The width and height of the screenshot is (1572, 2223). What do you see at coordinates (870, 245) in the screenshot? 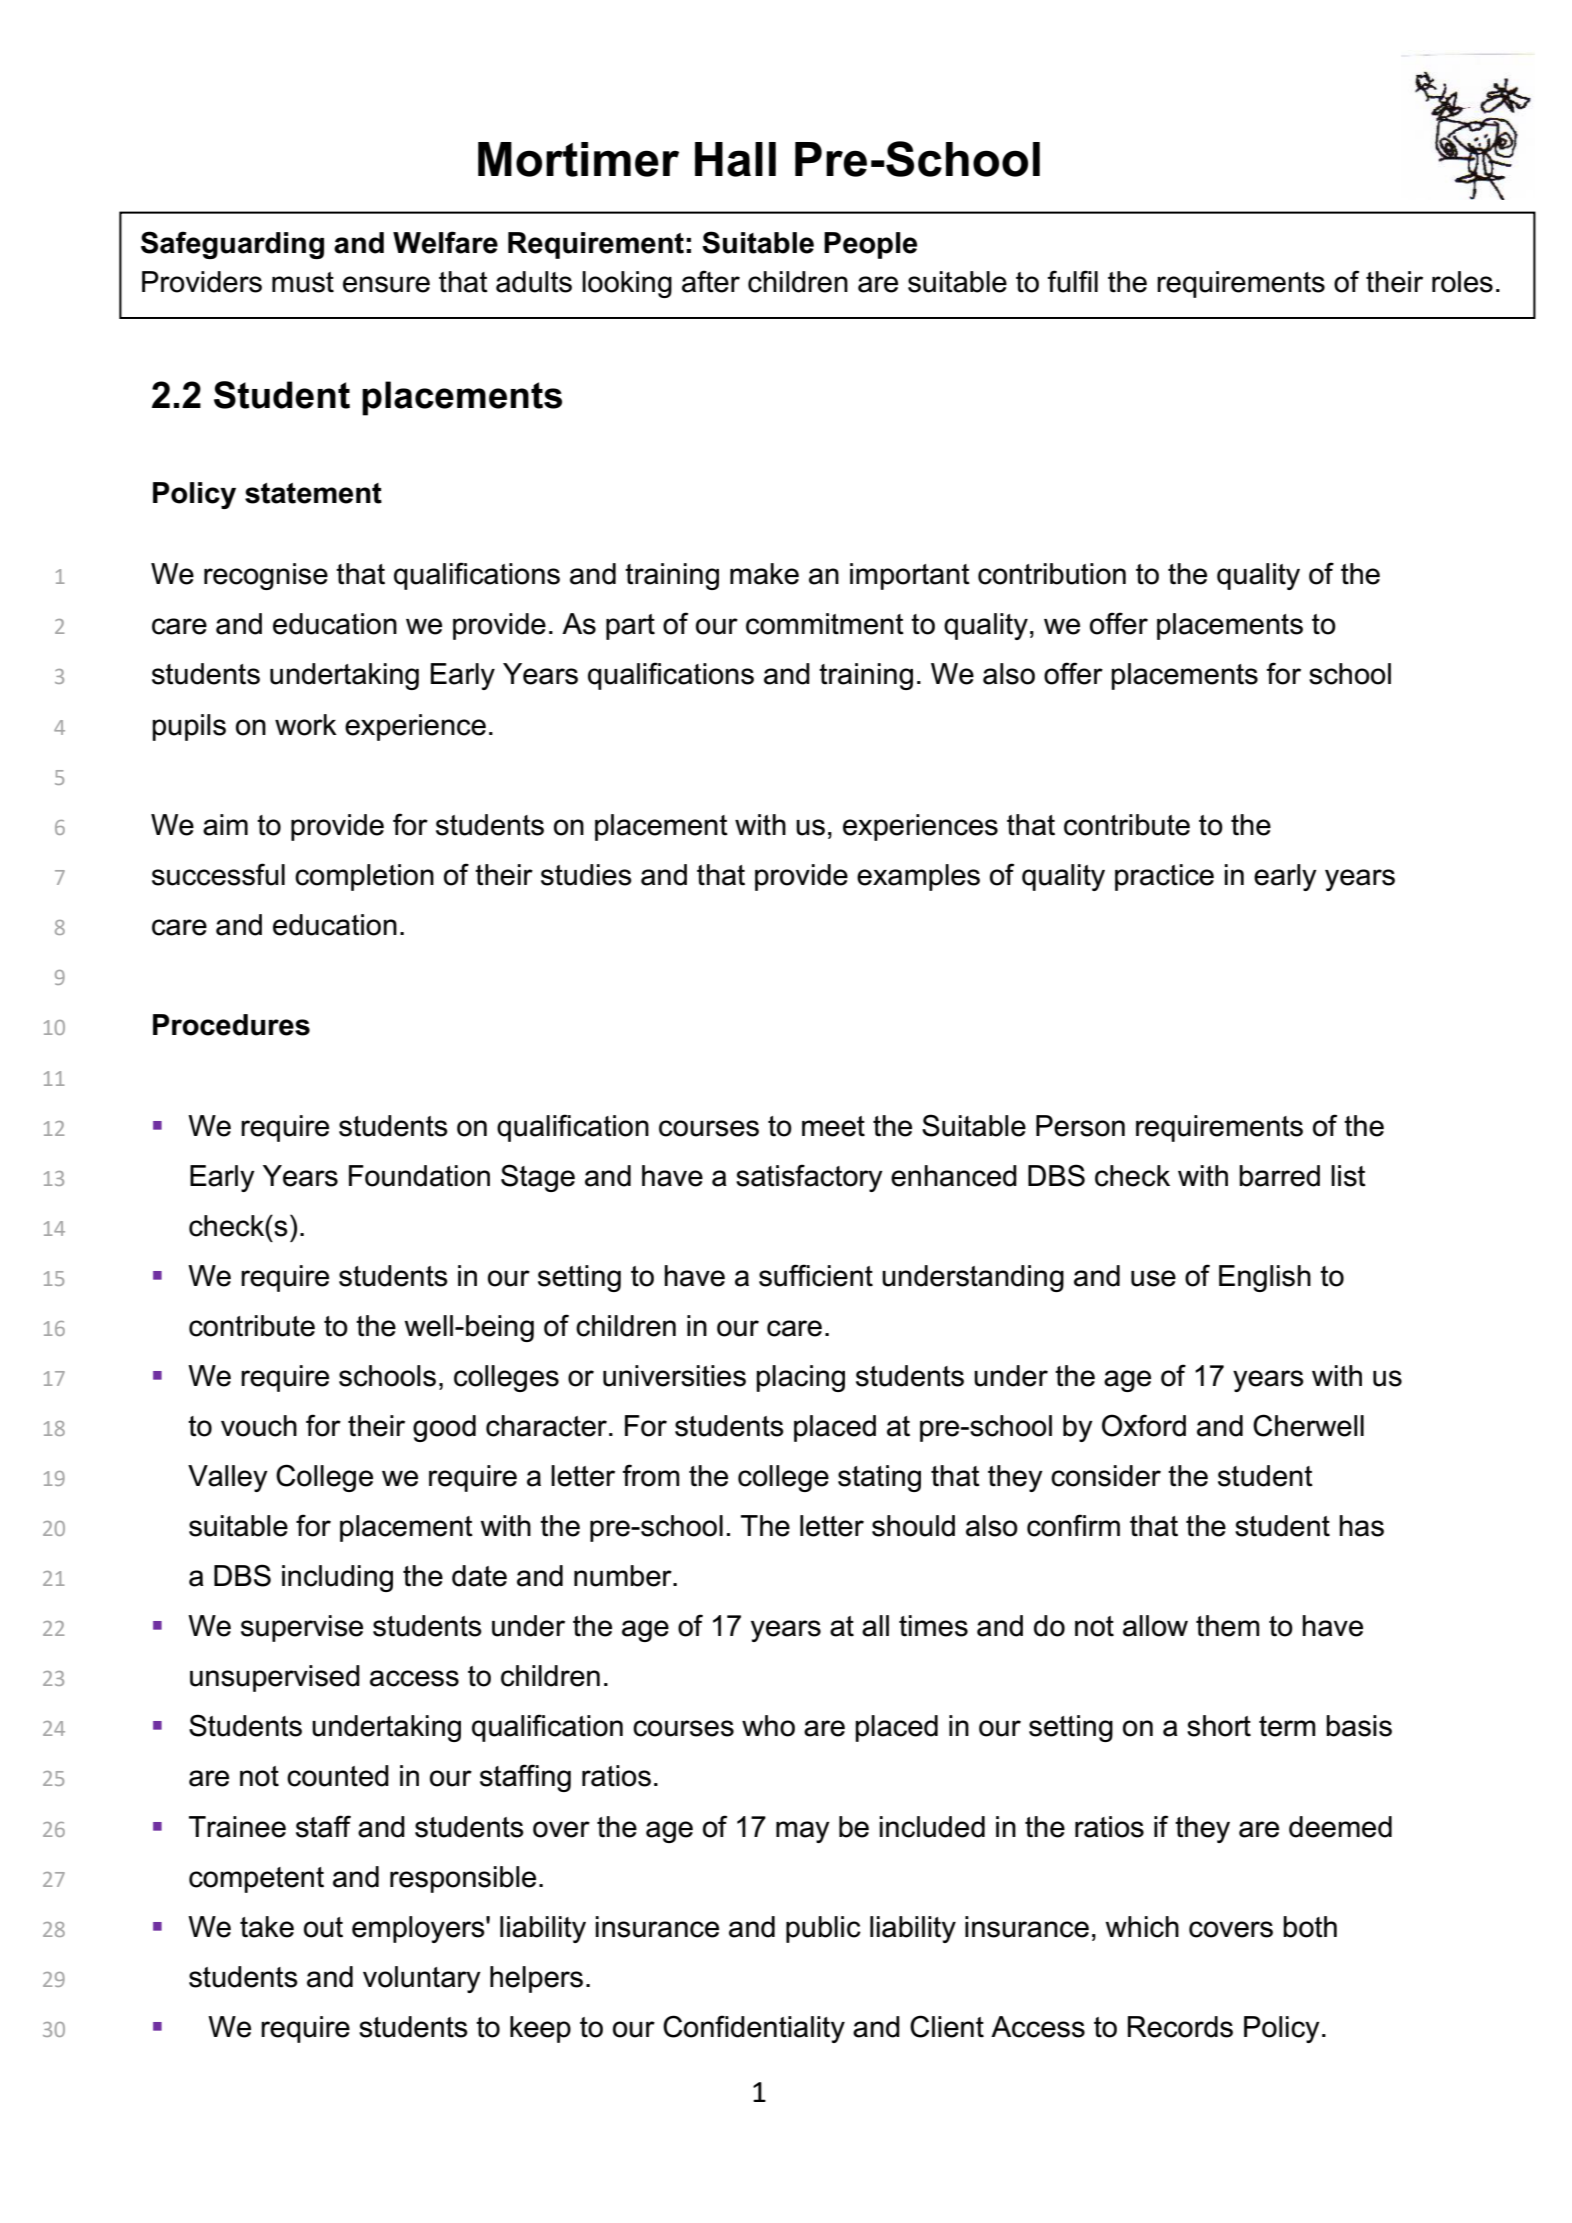
I see `People` at bounding box center [870, 245].
